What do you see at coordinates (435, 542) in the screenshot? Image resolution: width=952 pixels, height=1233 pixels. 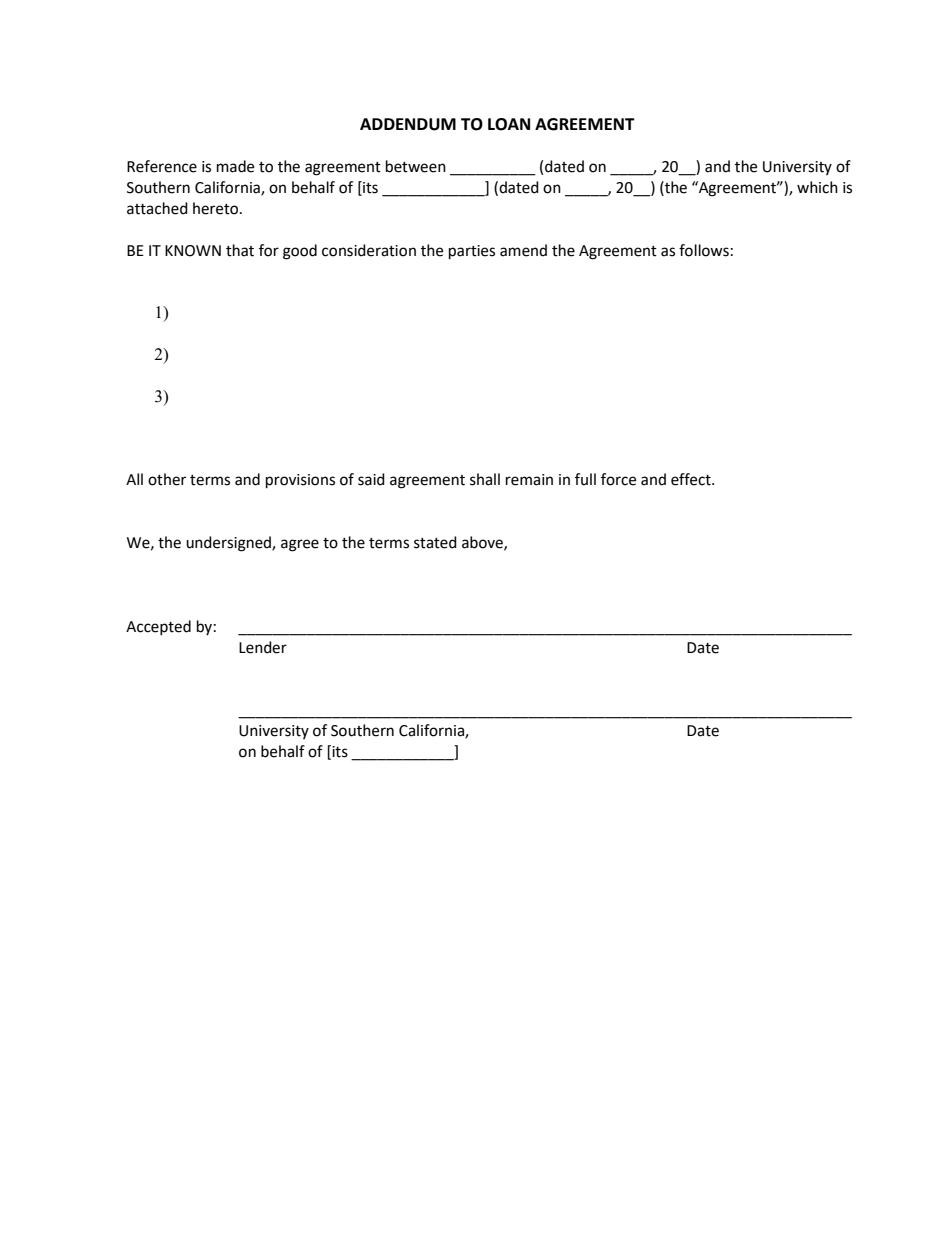 I see `stated` at bounding box center [435, 542].
